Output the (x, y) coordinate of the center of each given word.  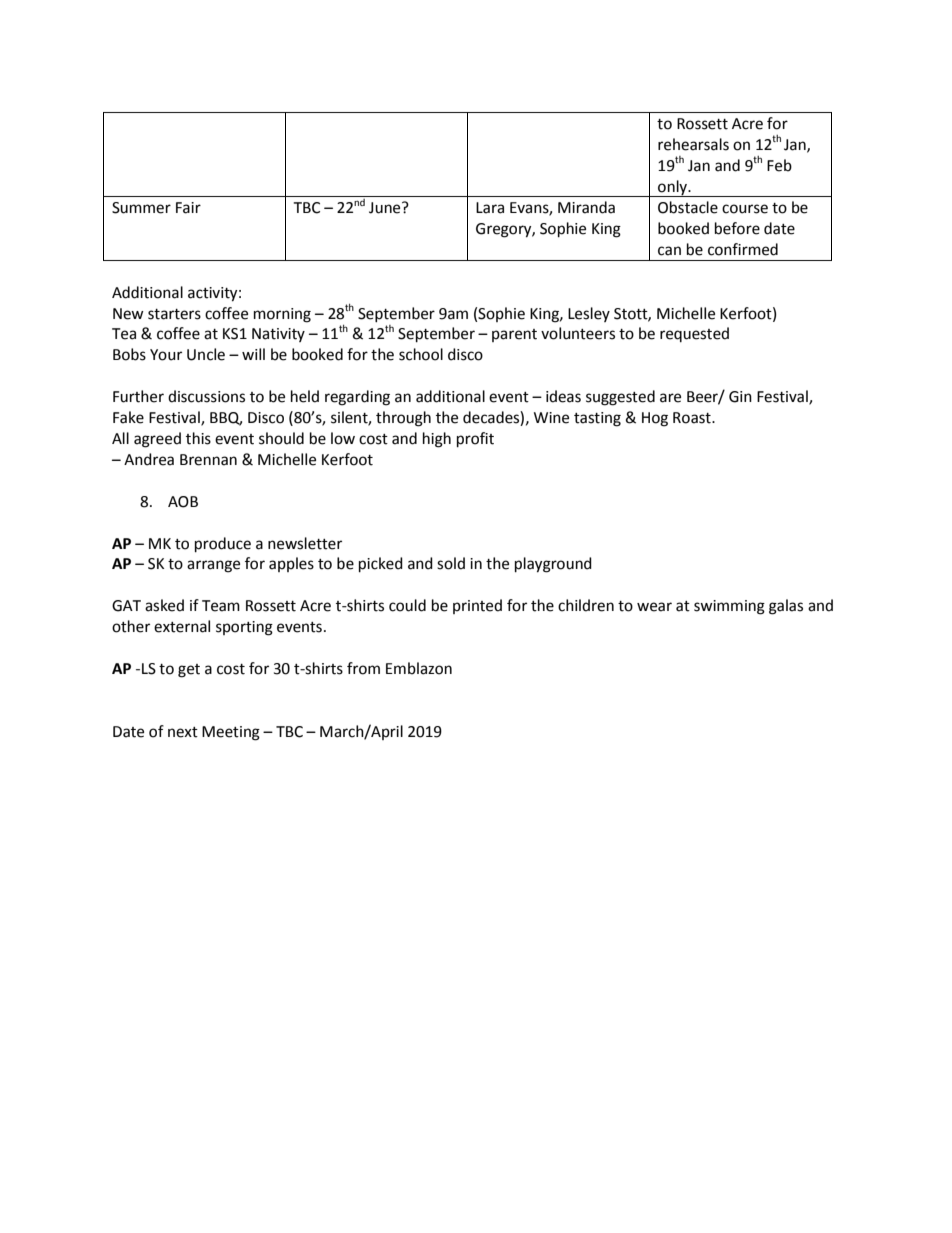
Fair (188, 208)
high (437, 440)
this (198, 438)
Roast (693, 418)
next (183, 732)
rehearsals (693, 144)
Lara (490, 208)
